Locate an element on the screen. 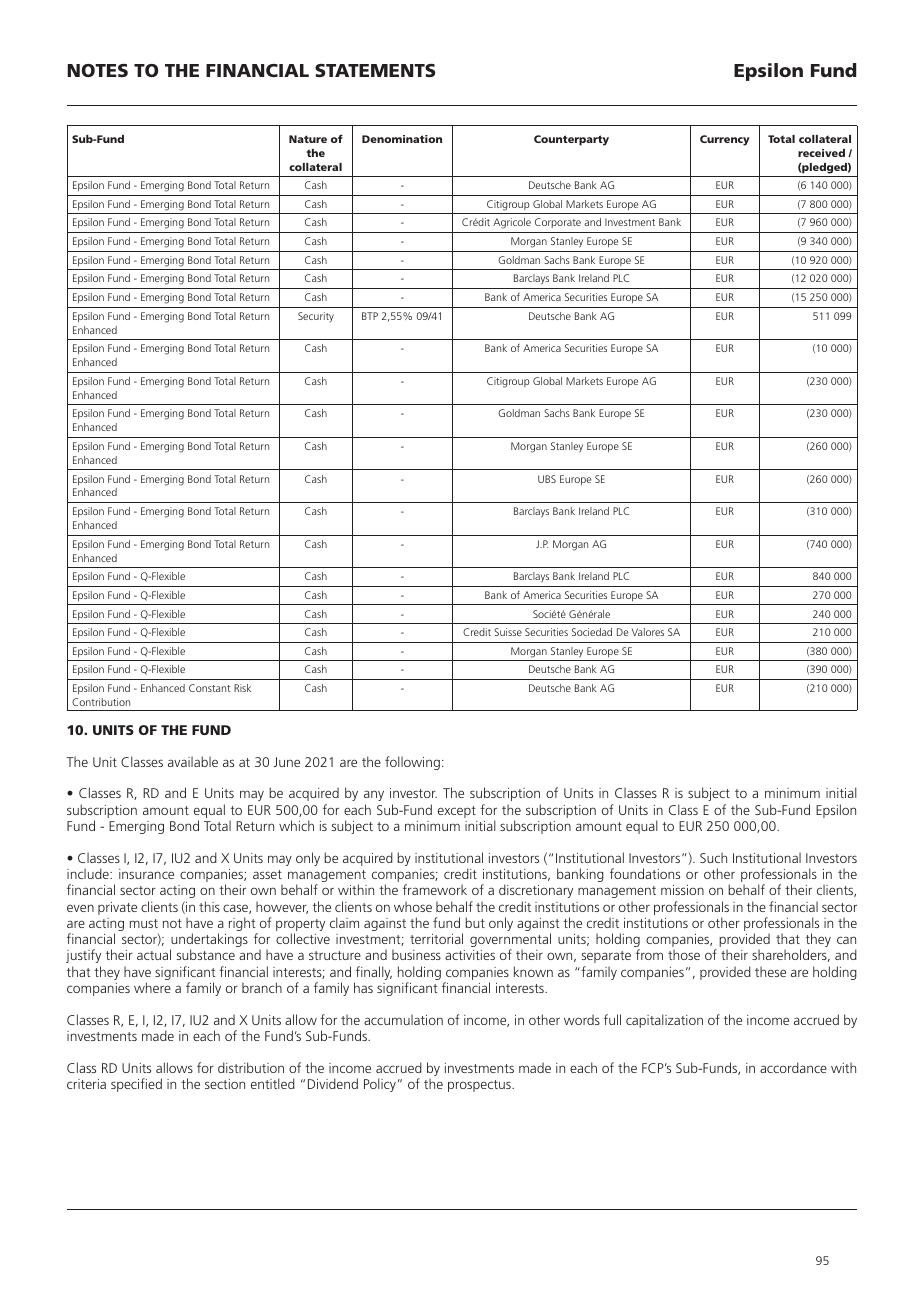 The width and height of the screenshot is (924, 1309). specified is located at coordinates (136, 1085).
